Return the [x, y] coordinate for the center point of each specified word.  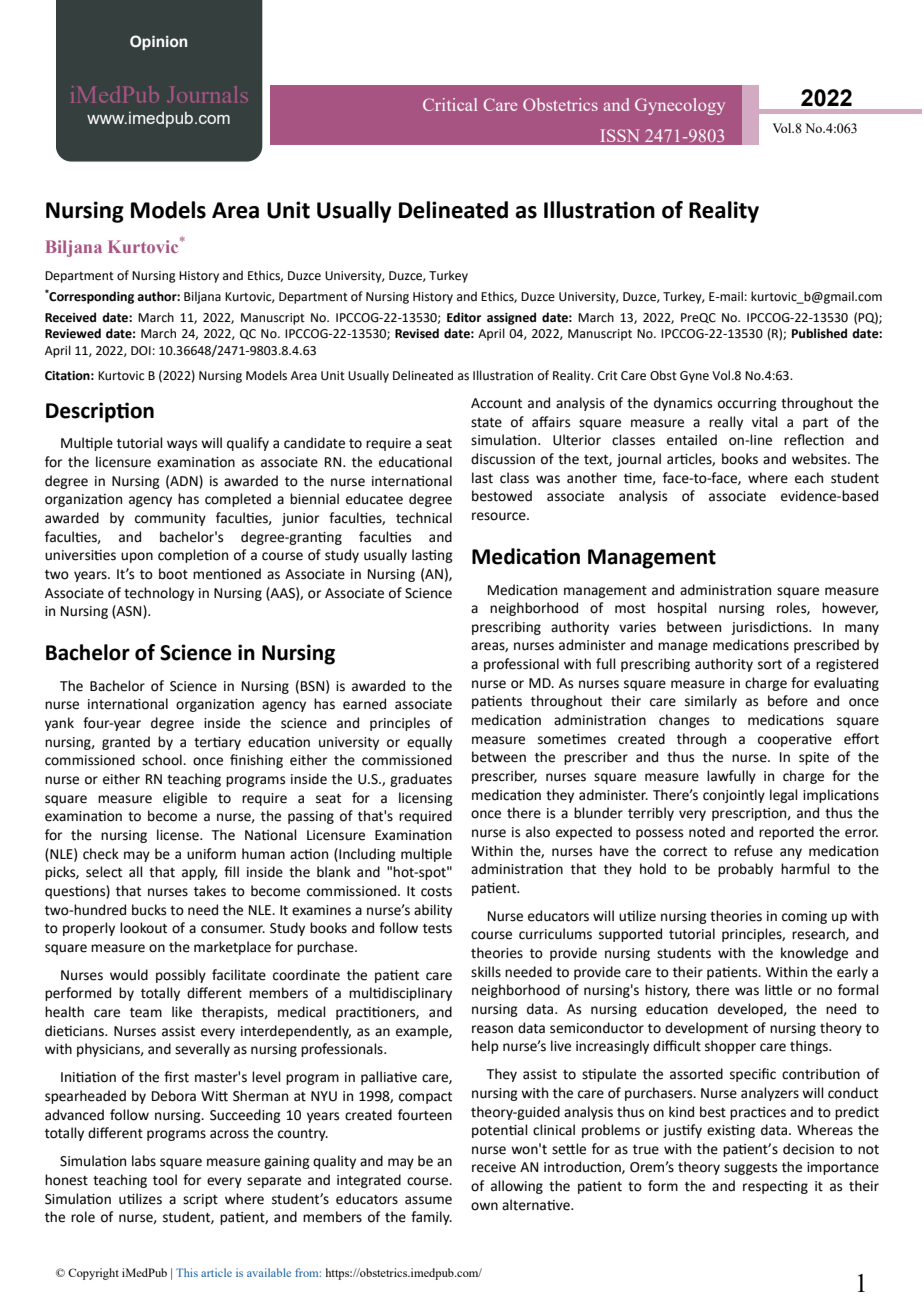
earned [364, 704]
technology [159, 594]
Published [819, 333]
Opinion [158, 42]
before [788, 701]
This [187, 1272]
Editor [464, 317]
